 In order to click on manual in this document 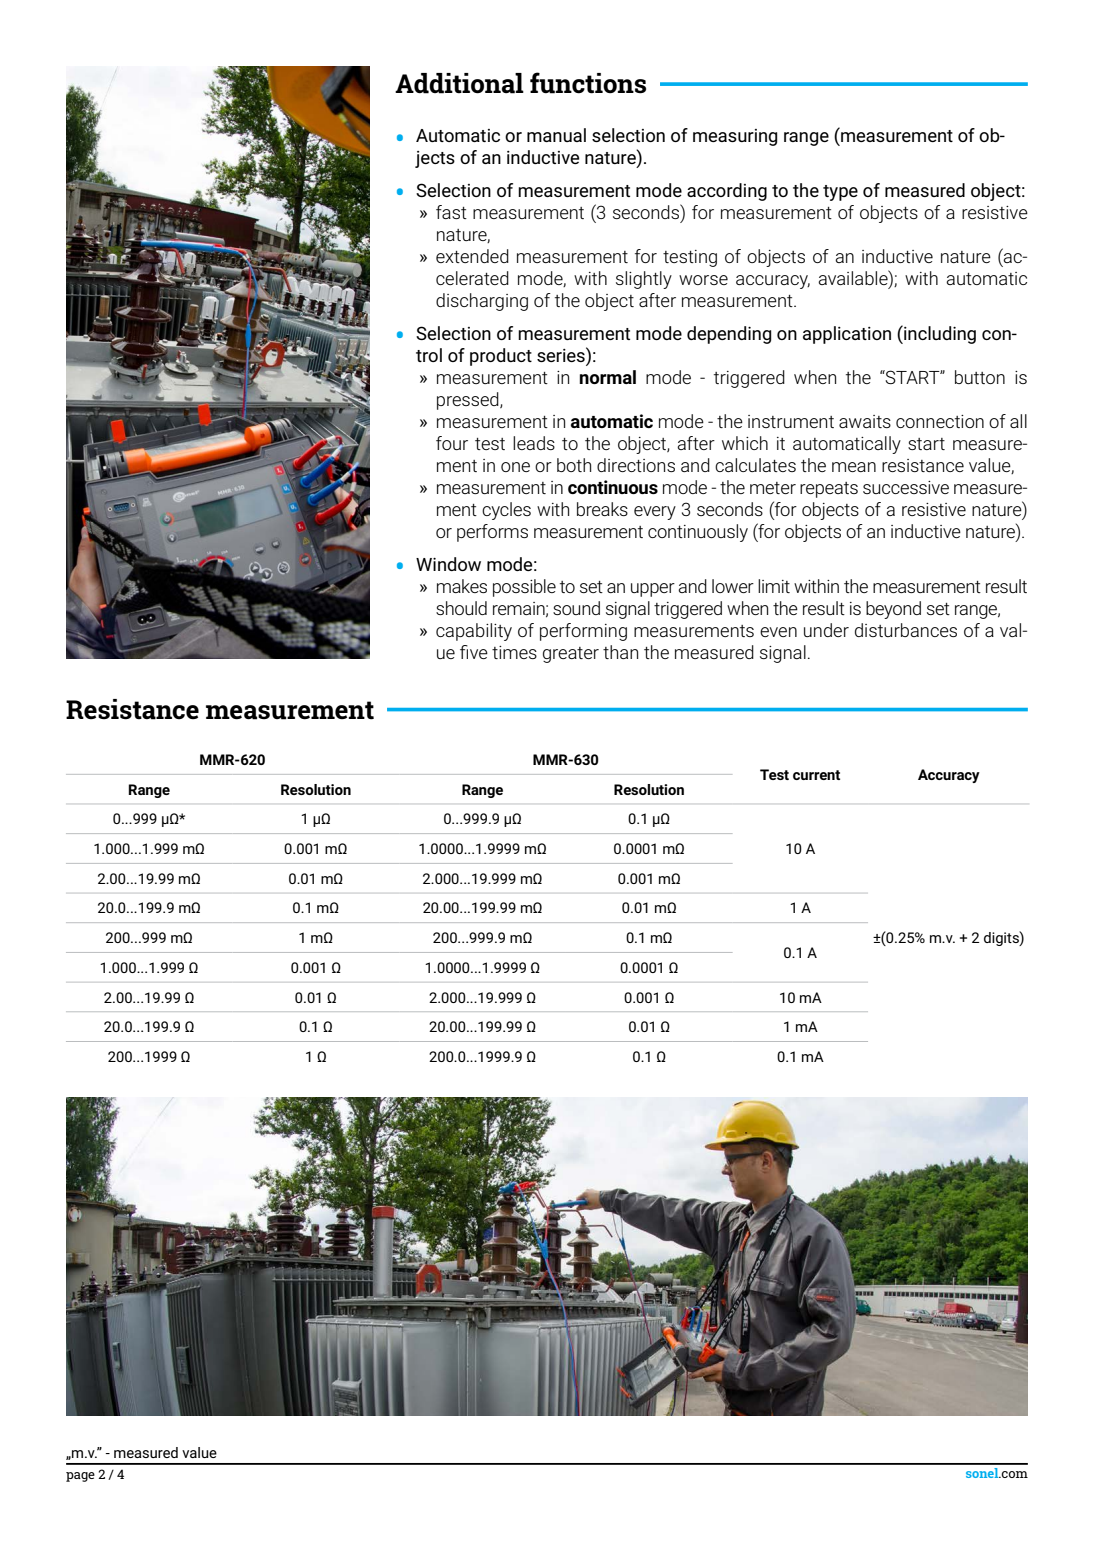, I will do `click(556, 135)`.
